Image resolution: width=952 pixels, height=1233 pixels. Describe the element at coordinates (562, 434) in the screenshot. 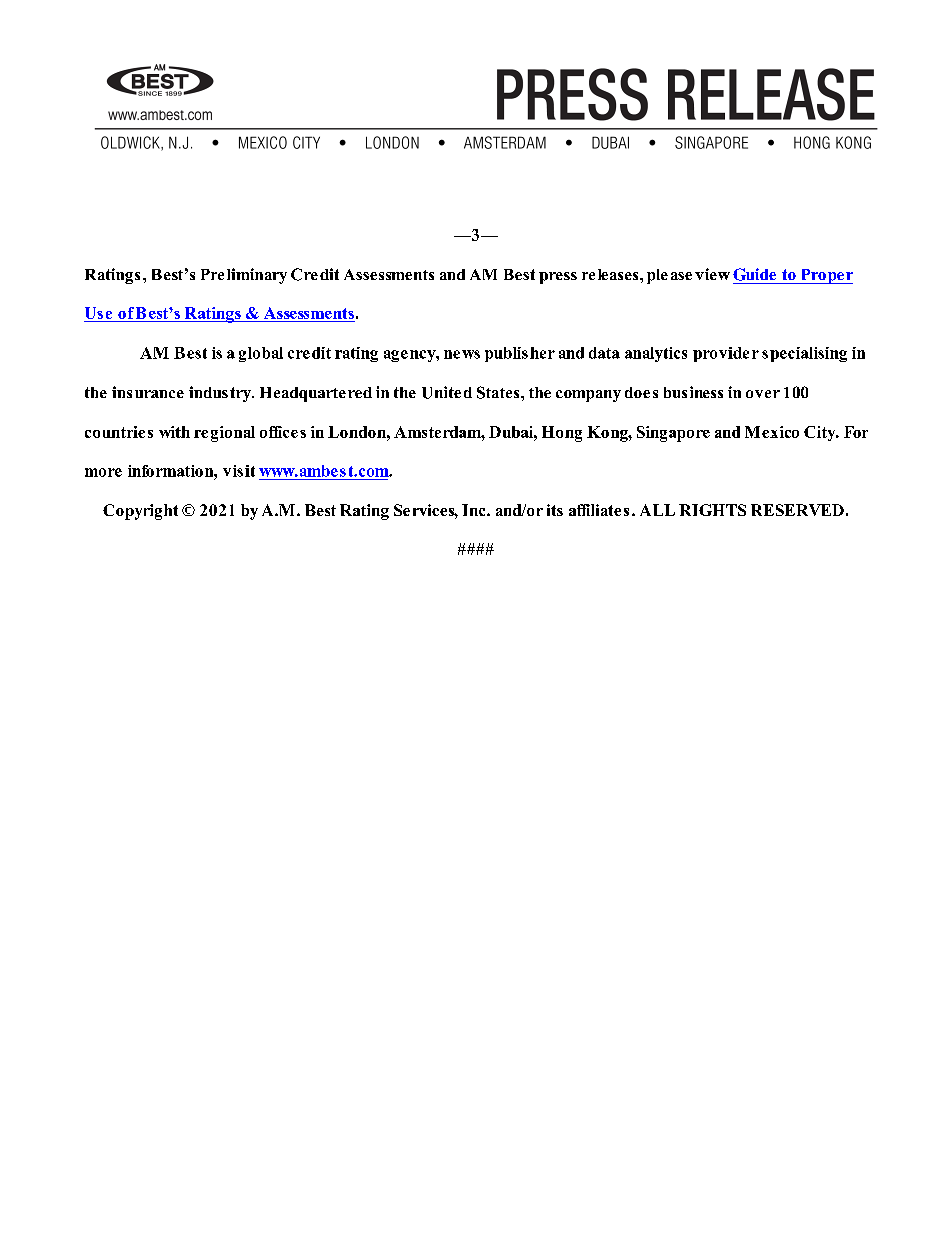

I see `Hong` at that location.
